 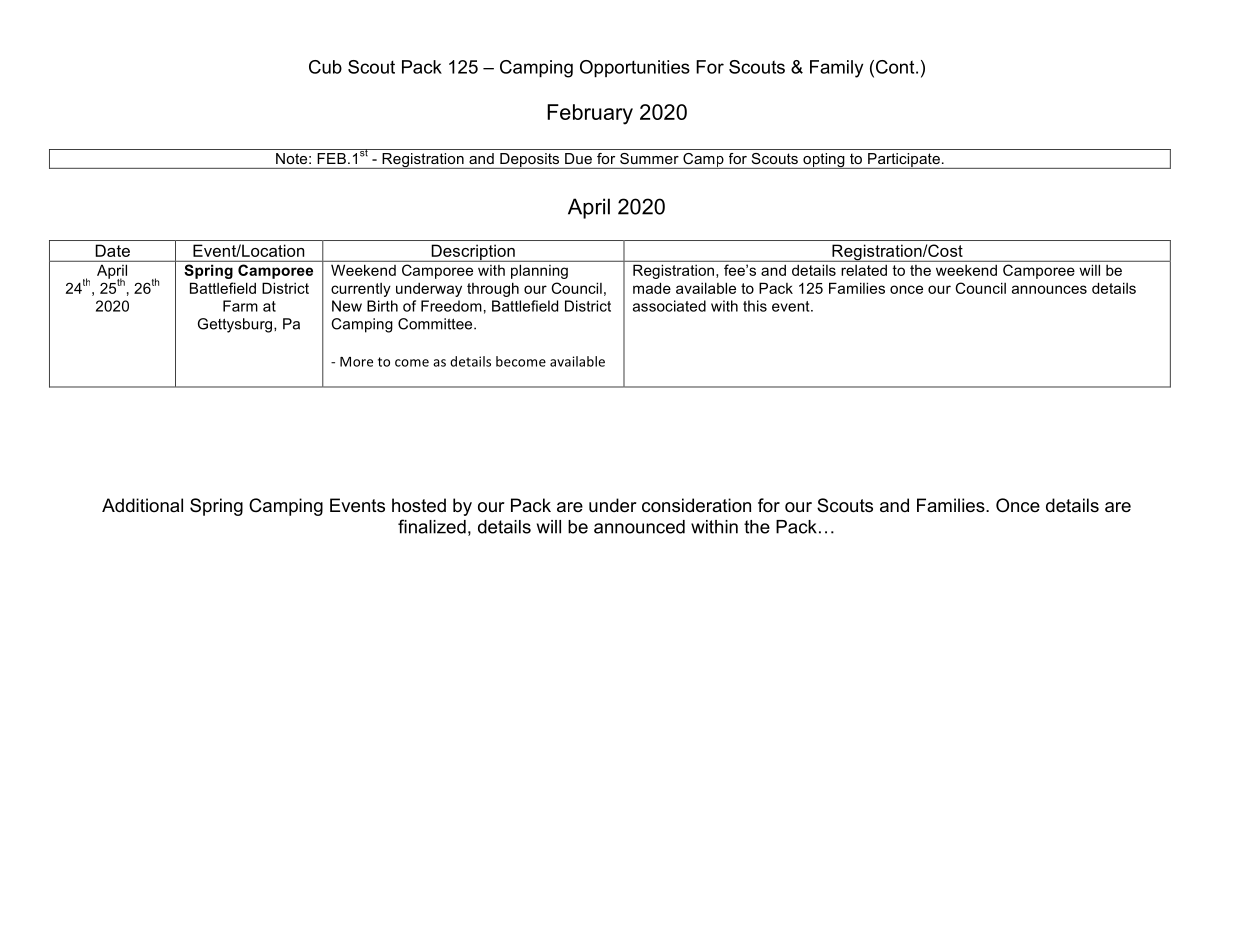 I want to click on February, so click(x=590, y=114).
